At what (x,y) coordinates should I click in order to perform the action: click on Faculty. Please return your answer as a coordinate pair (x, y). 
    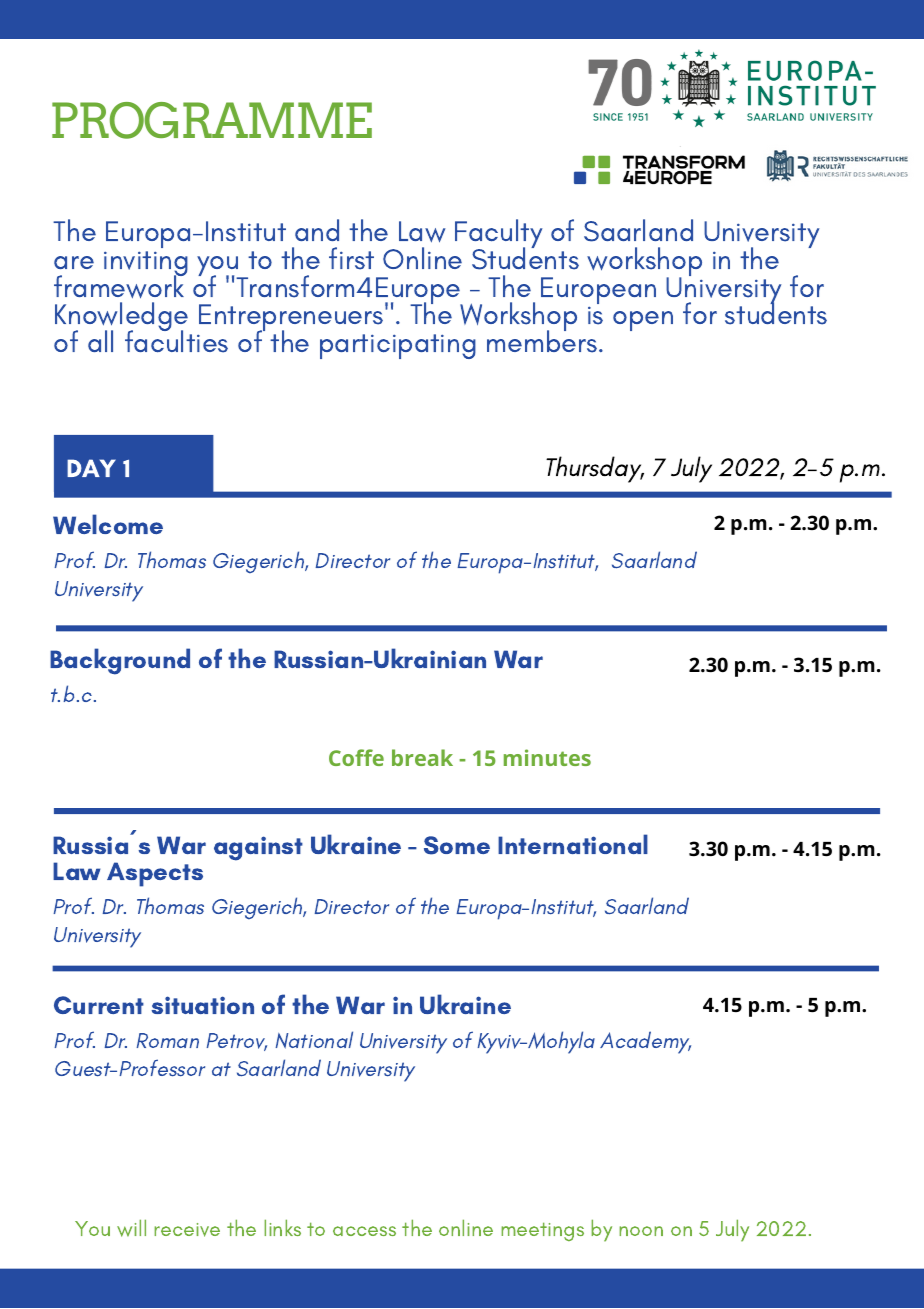
    Looking at the image, I should click on (499, 235).
